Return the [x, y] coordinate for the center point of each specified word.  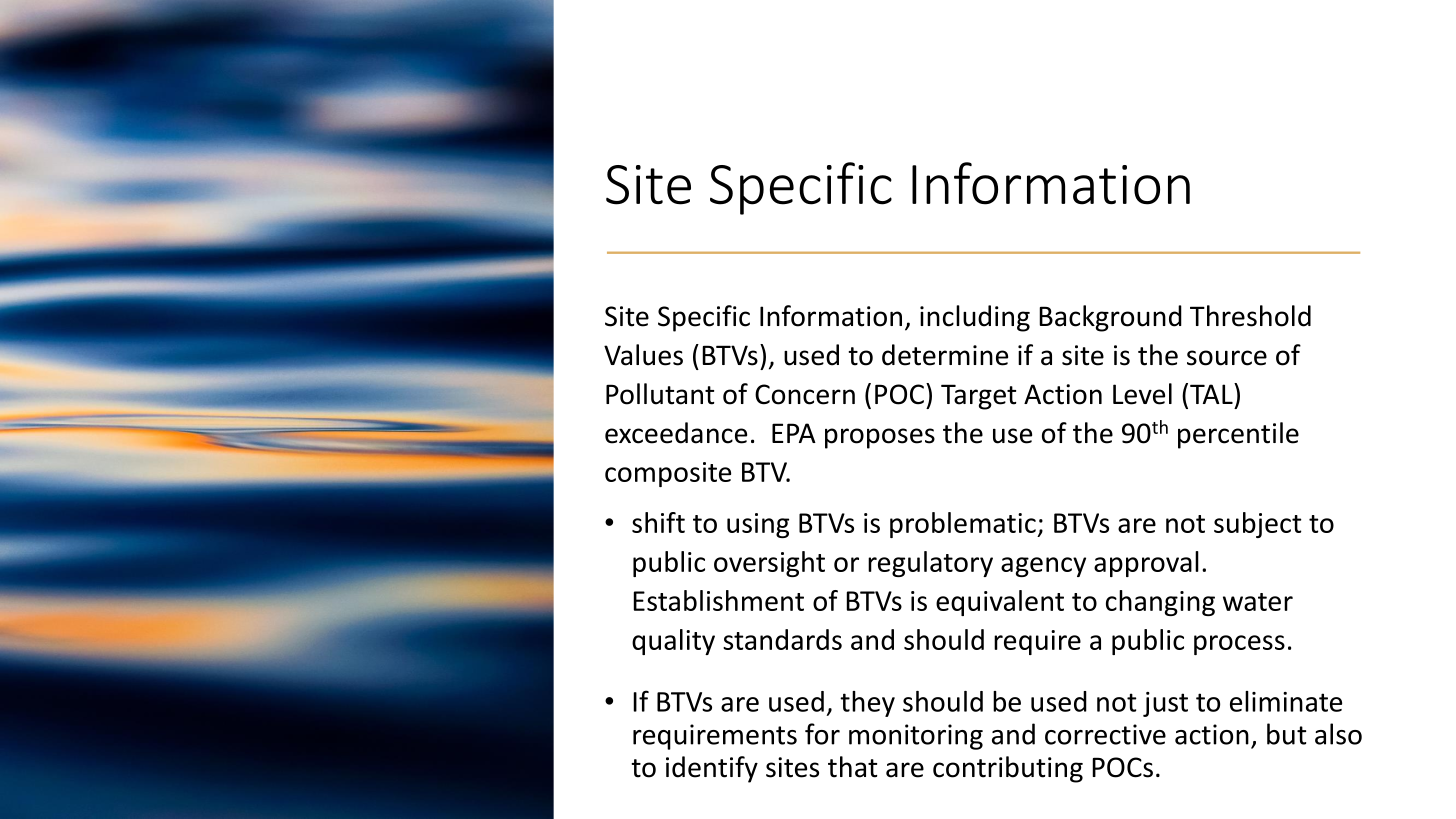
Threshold [1250, 316]
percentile [1238, 435]
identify [712, 769]
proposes [880, 438]
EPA [794, 433]
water [1258, 602]
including [975, 318]
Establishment [719, 600]
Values [643, 355]
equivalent [1000, 603]
